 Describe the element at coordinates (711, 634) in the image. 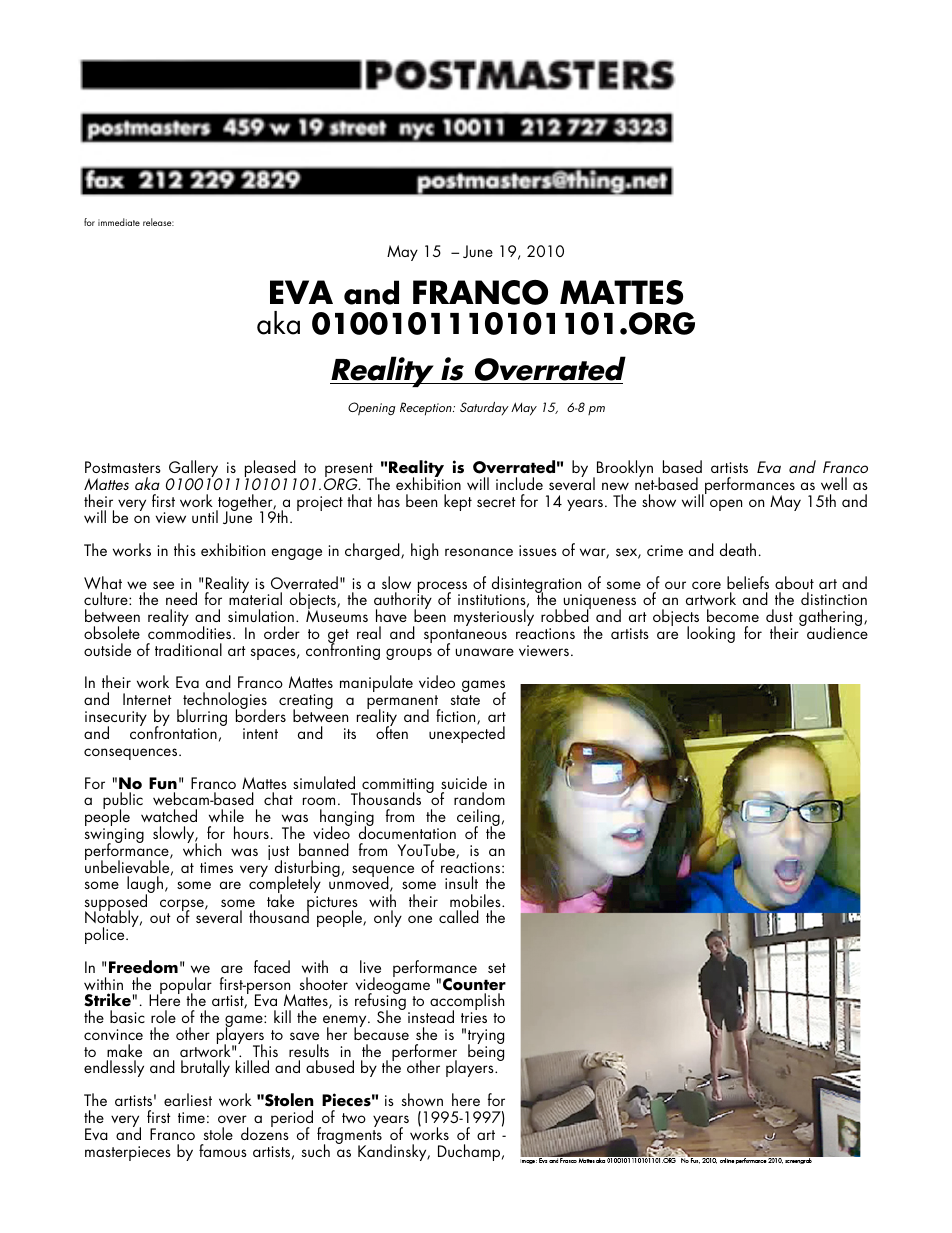

I see `looking` at that location.
